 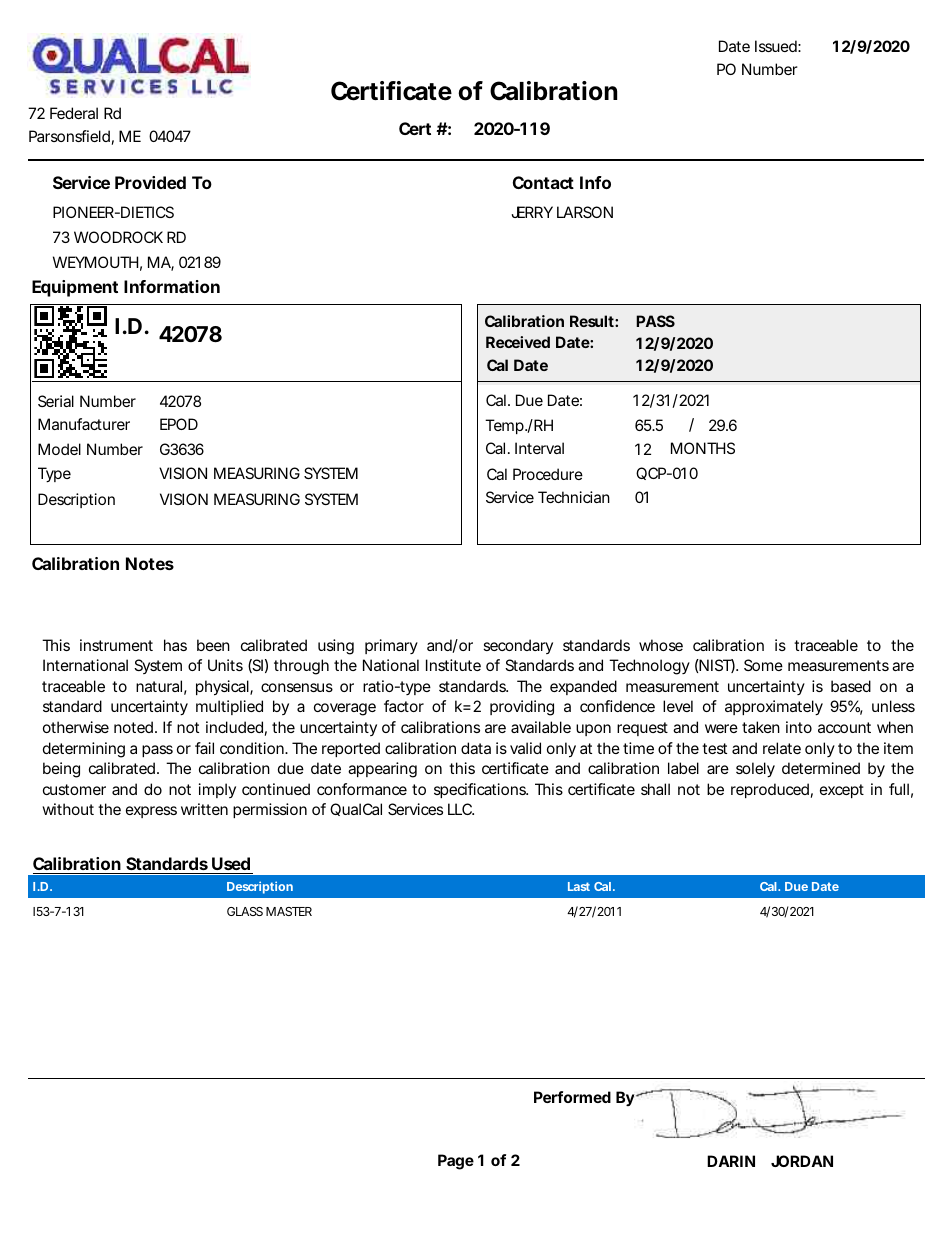 What do you see at coordinates (481, 790) in the document?
I see `specifications` at bounding box center [481, 790].
